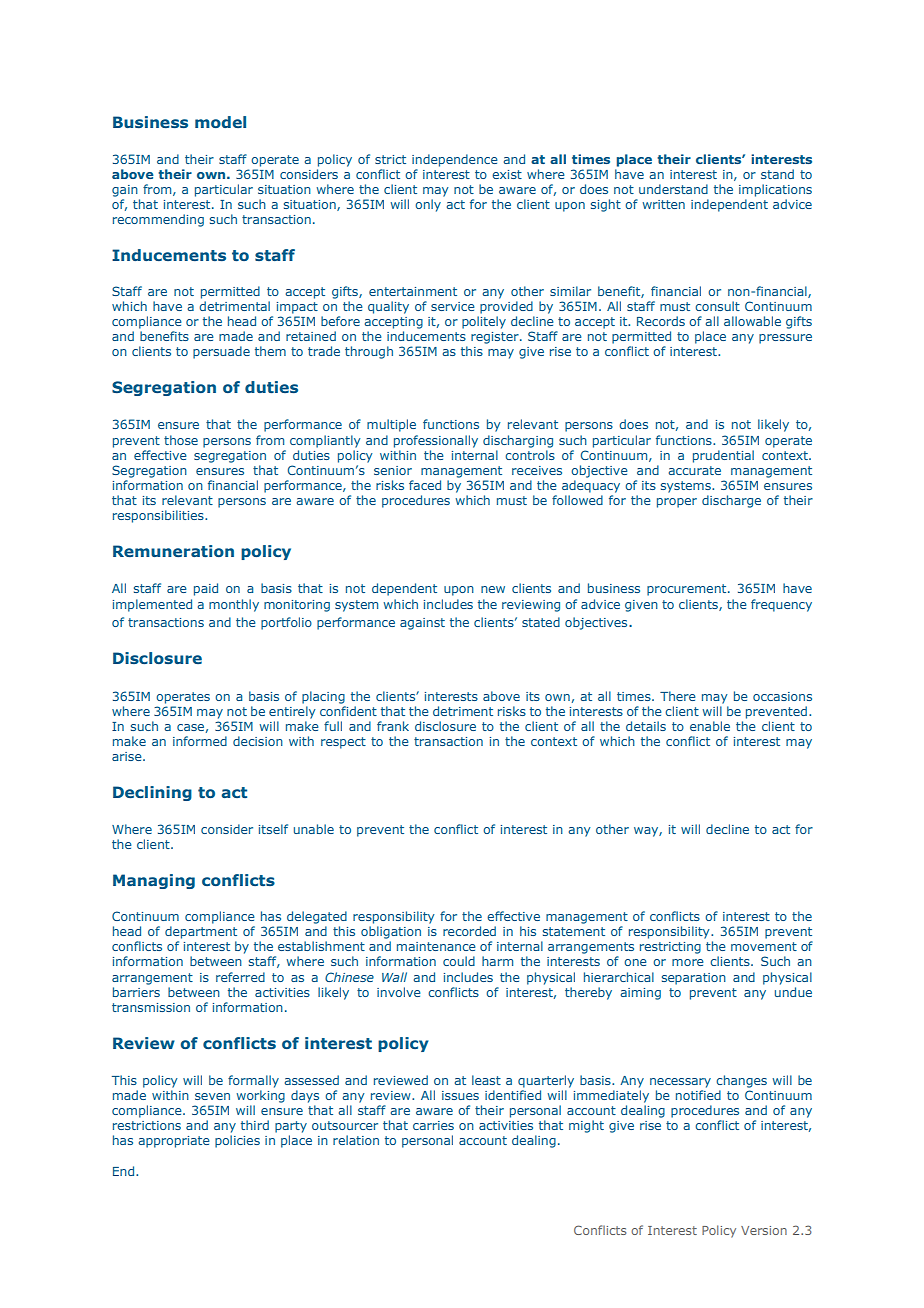  What do you see at coordinates (469, 931) in the page?
I see `recorded` at bounding box center [469, 931].
